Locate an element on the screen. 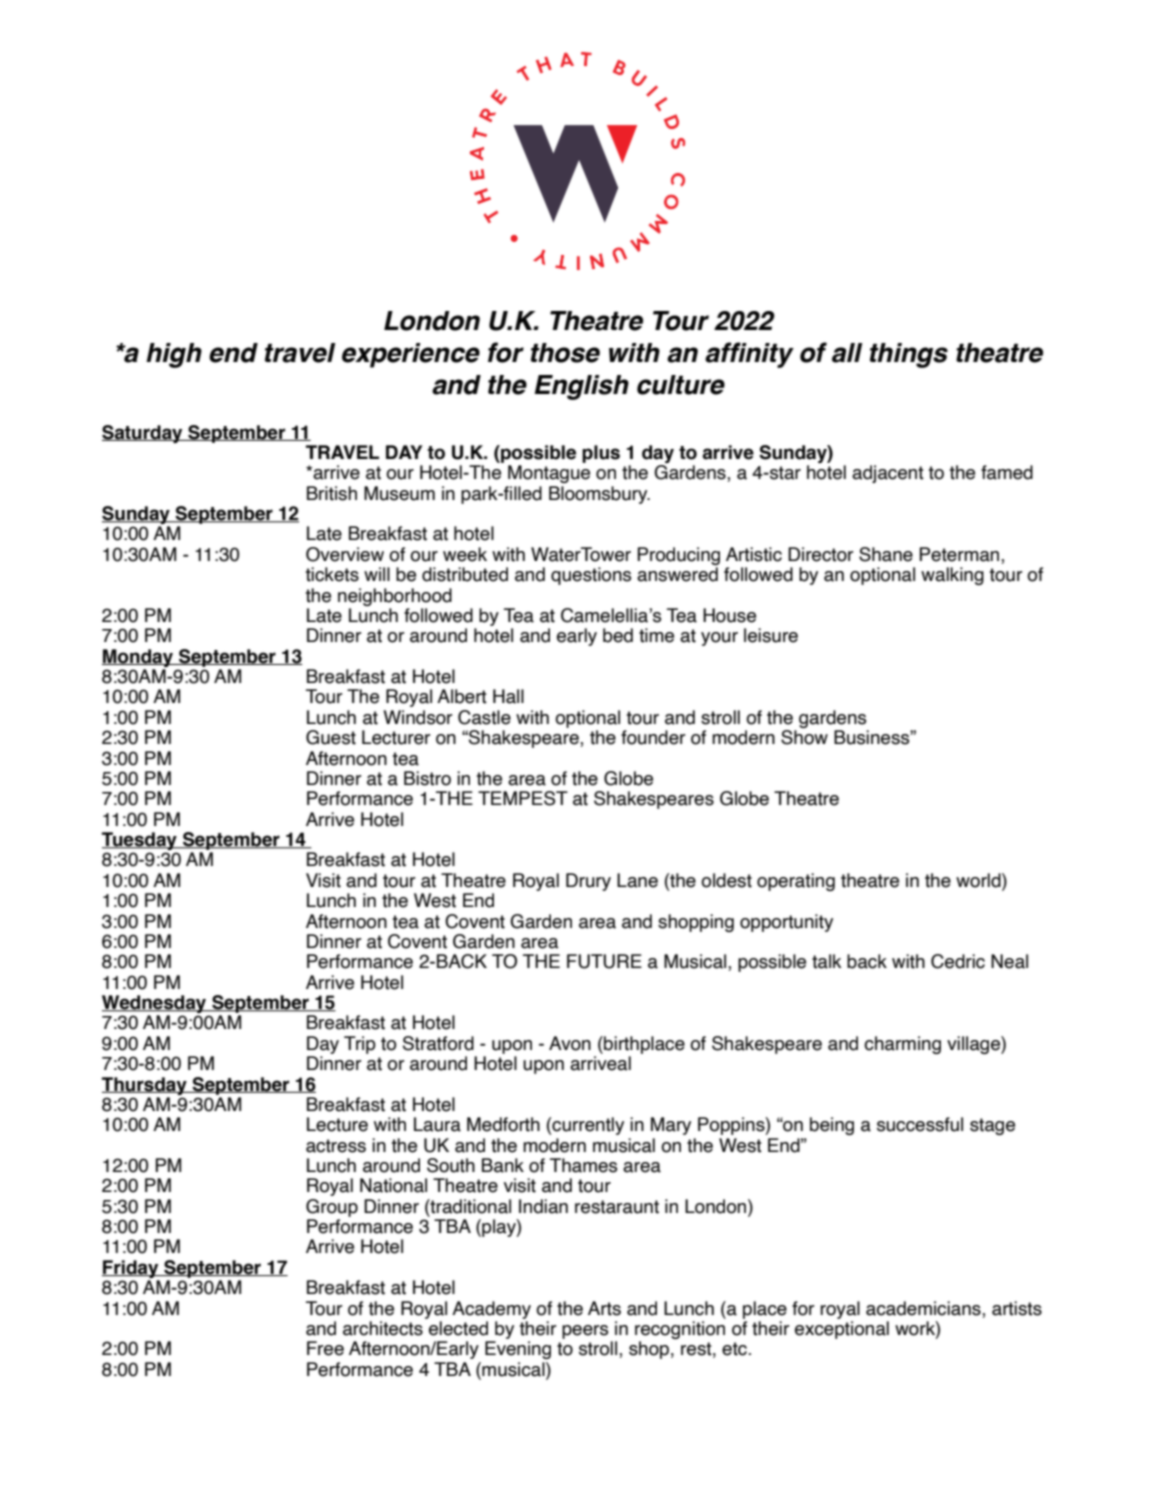  high is located at coordinates (174, 355).
